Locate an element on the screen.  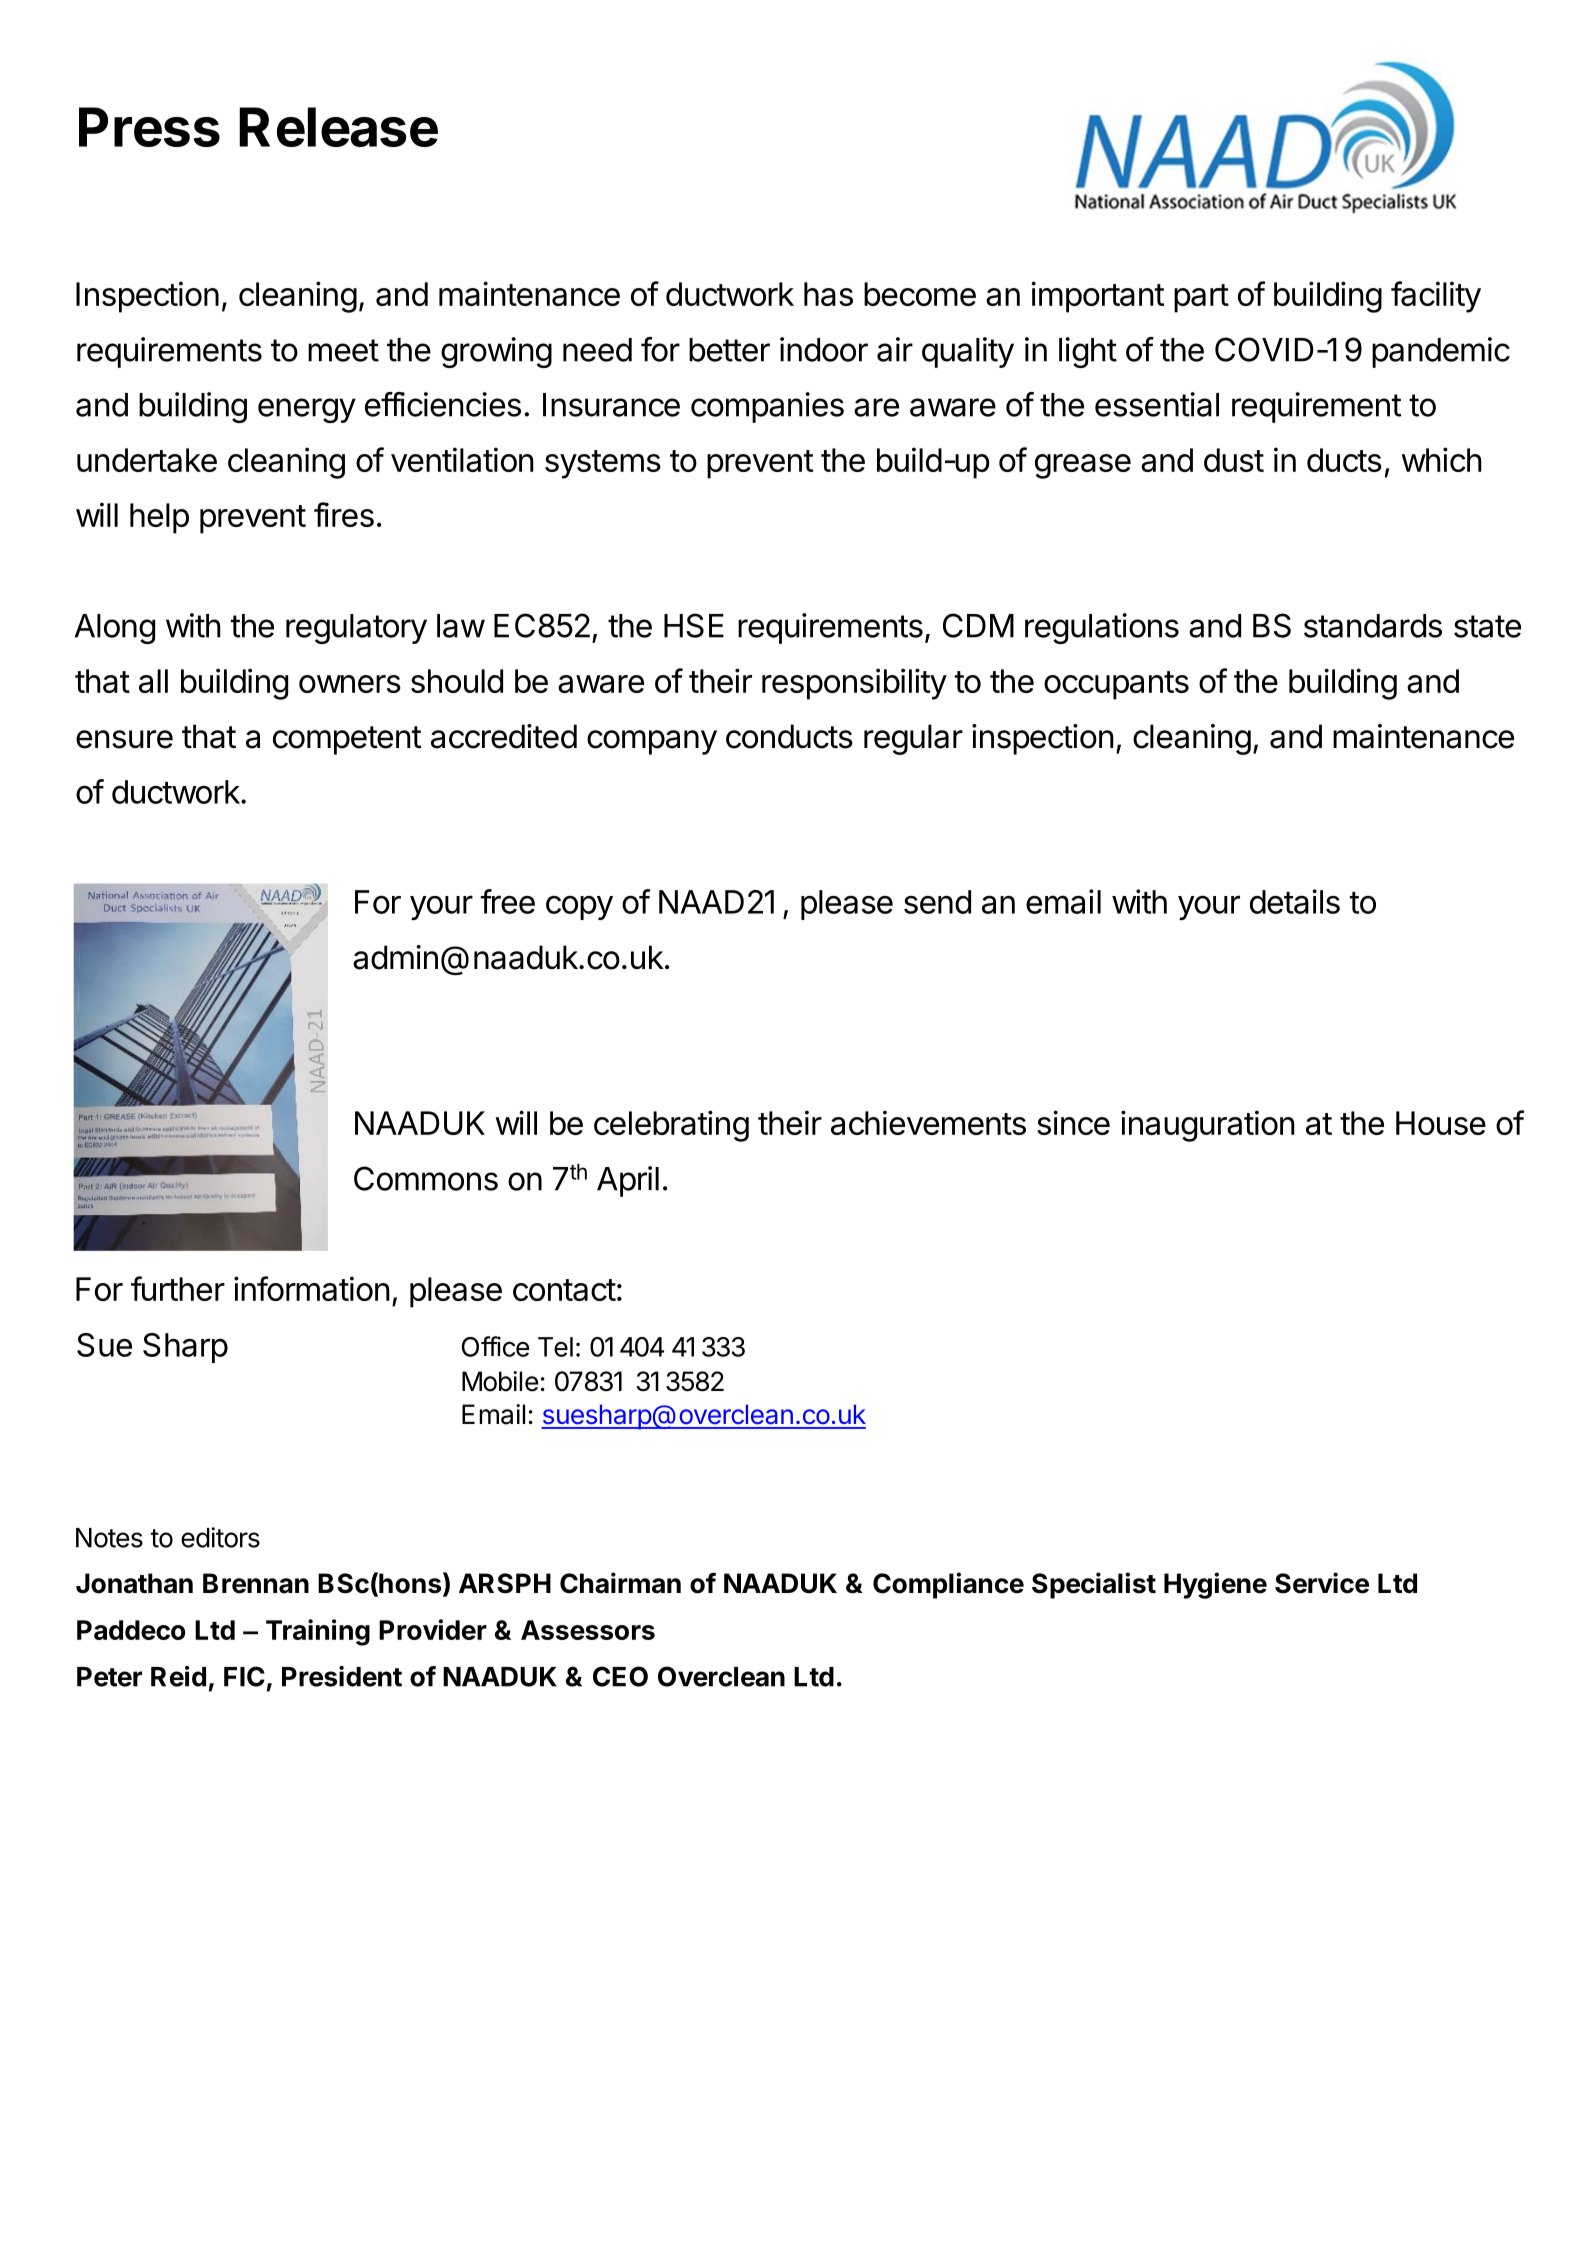
fires is located at coordinates (344, 514).
